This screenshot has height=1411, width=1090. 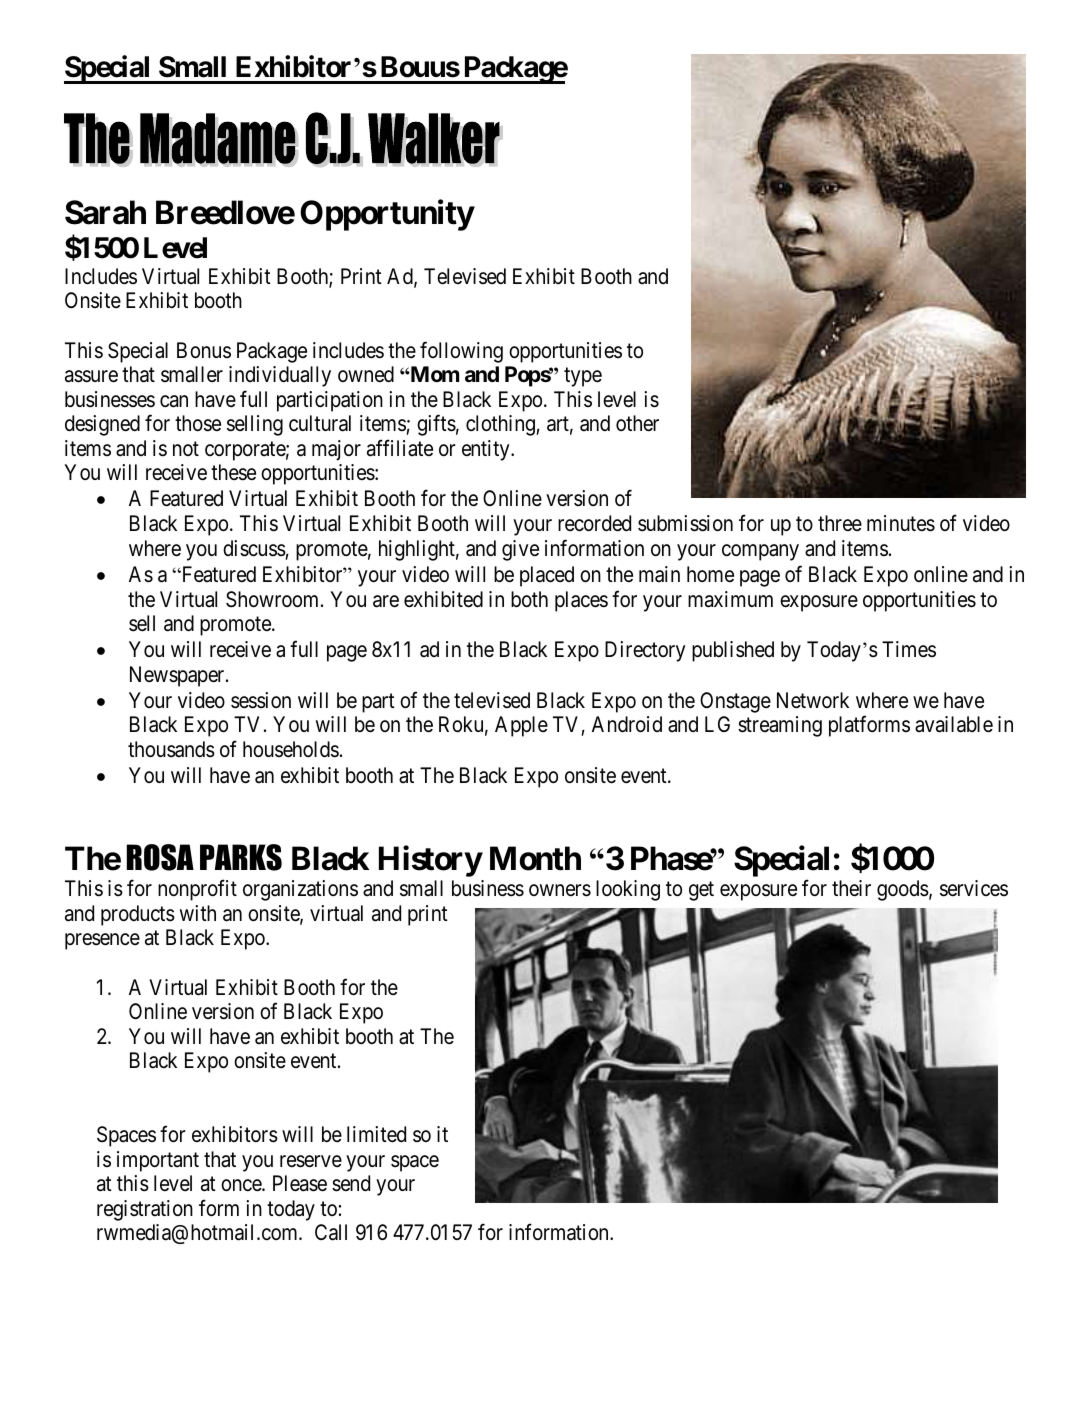 What do you see at coordinates (387, 215) in the screenshot?
I see `Opportunity` at bounding box center [387, 215].
